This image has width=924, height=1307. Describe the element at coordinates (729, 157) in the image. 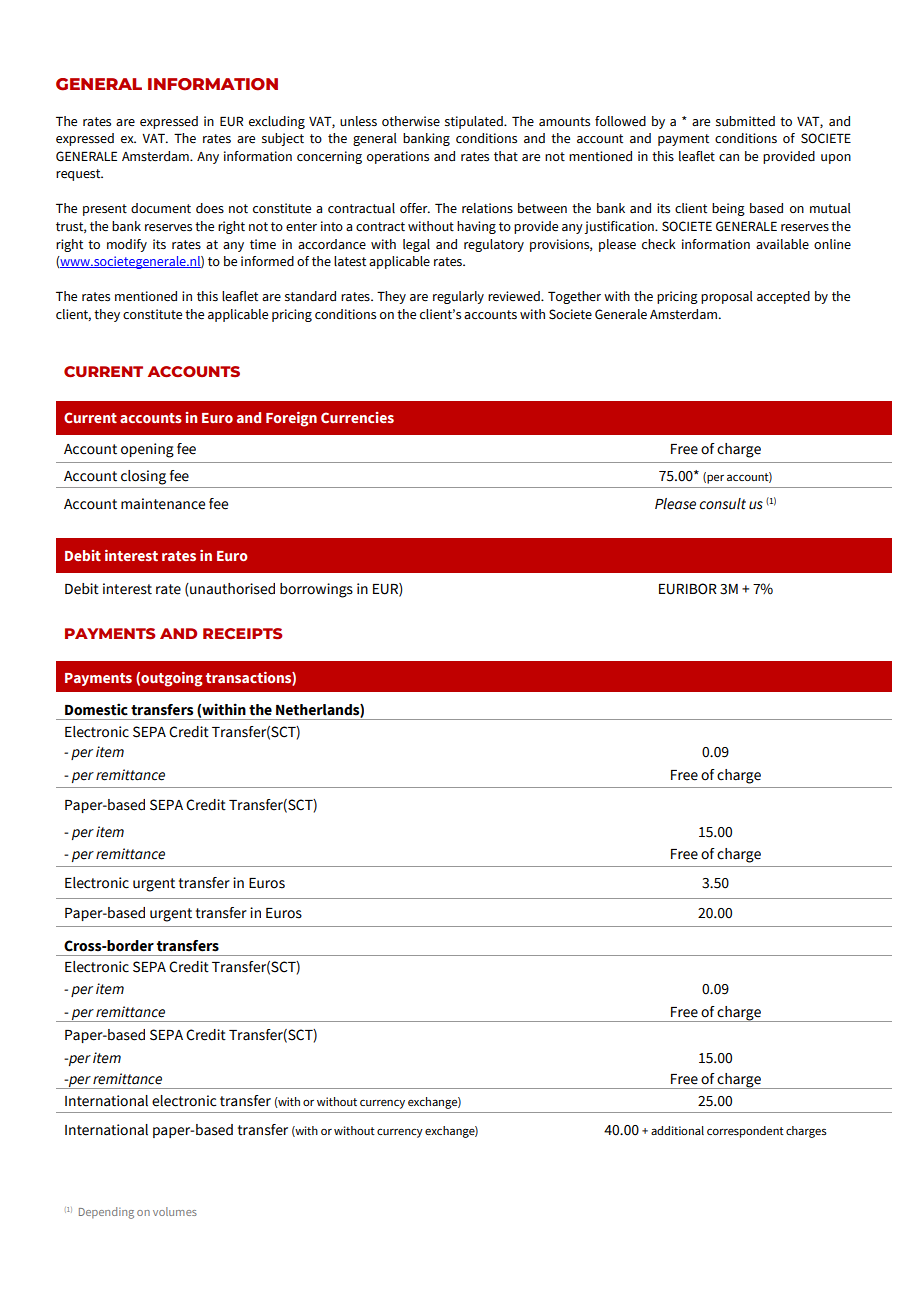

I see `can` at that location.
